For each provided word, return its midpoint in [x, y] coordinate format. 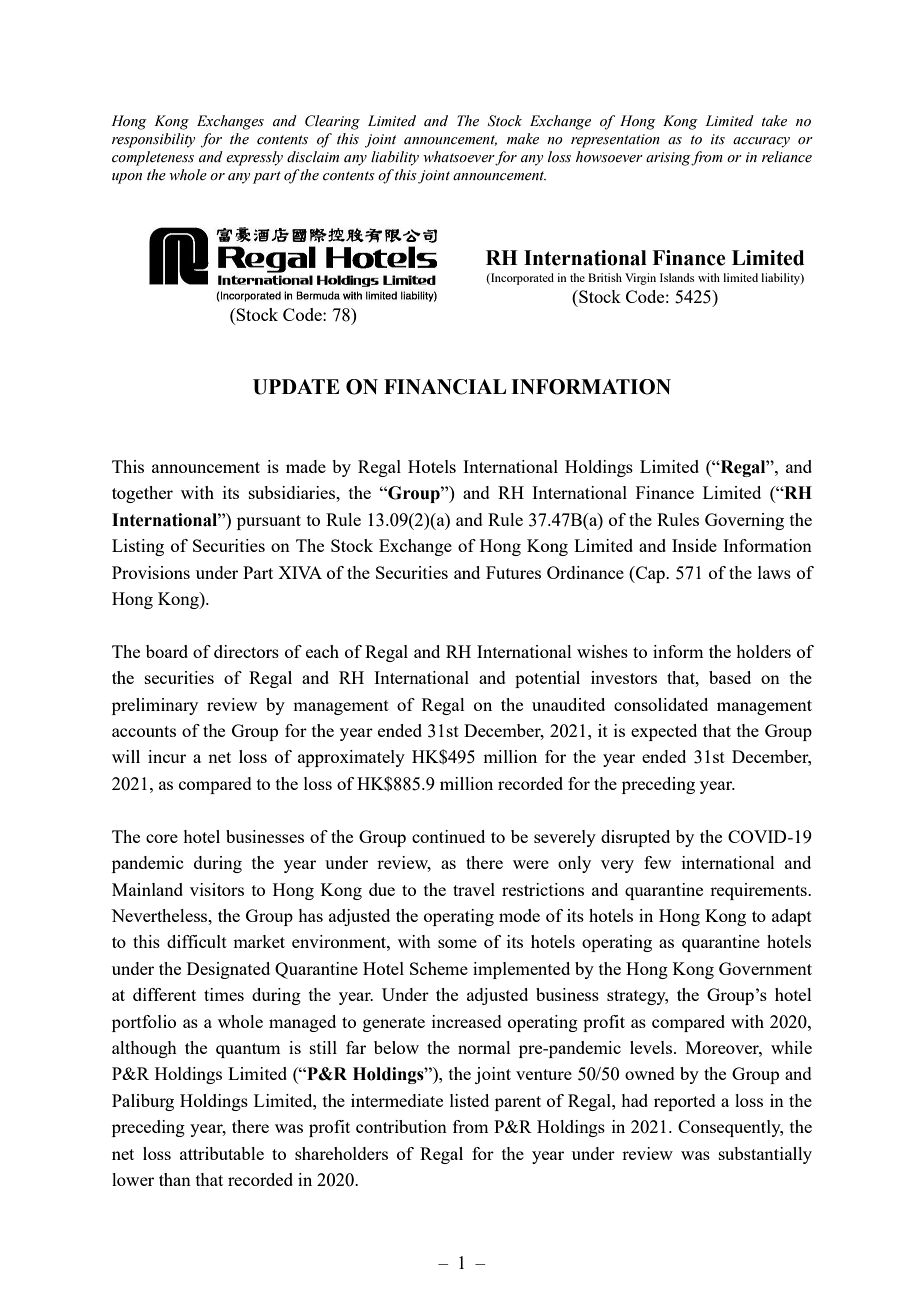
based [730, 677]
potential [547, 679]
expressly [254, 158]
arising [669, 159]
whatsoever [459, 158]
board [167, 651]
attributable [222, 1153]
